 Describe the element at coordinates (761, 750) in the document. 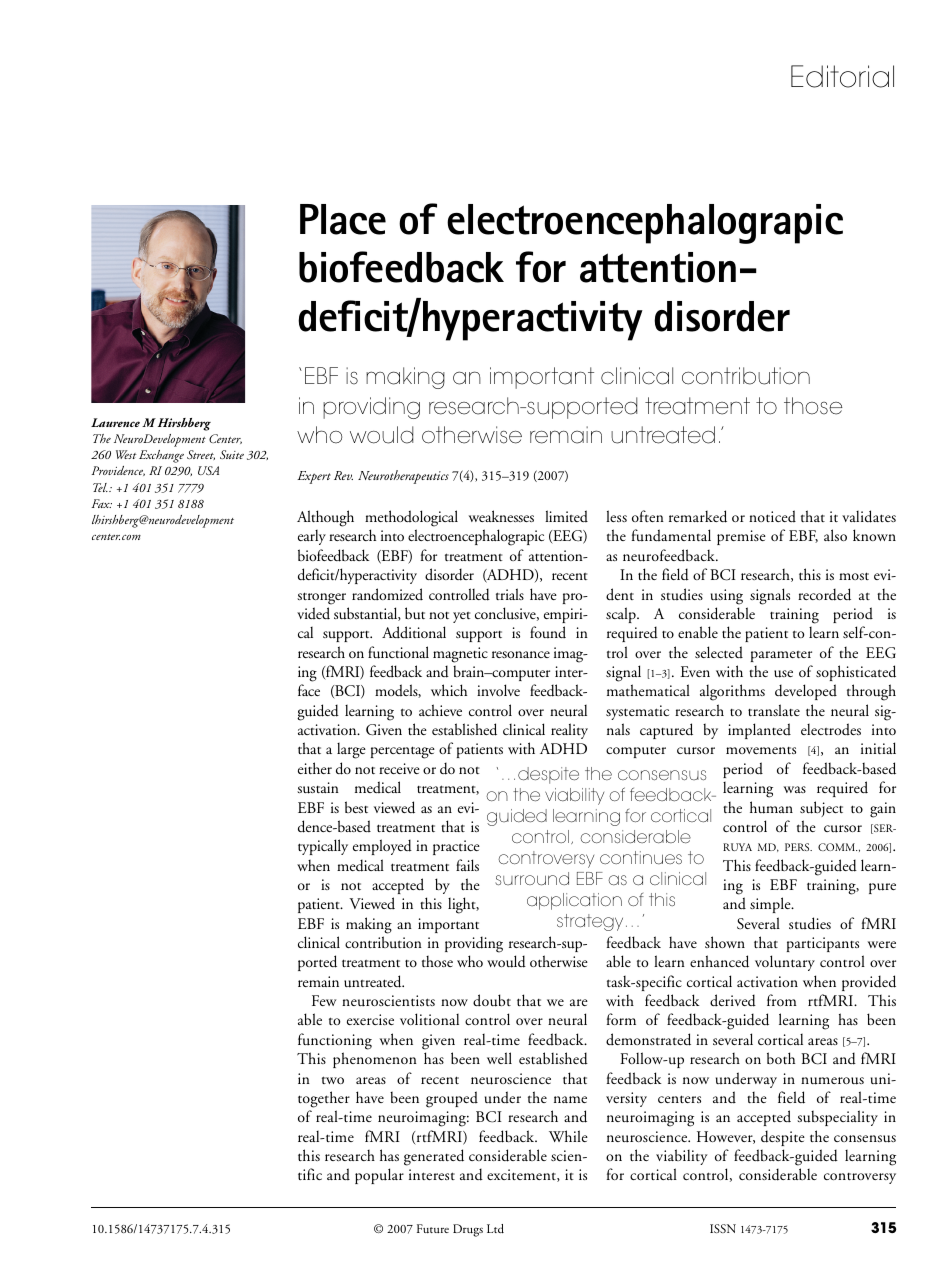

I see `movements` at that location.
